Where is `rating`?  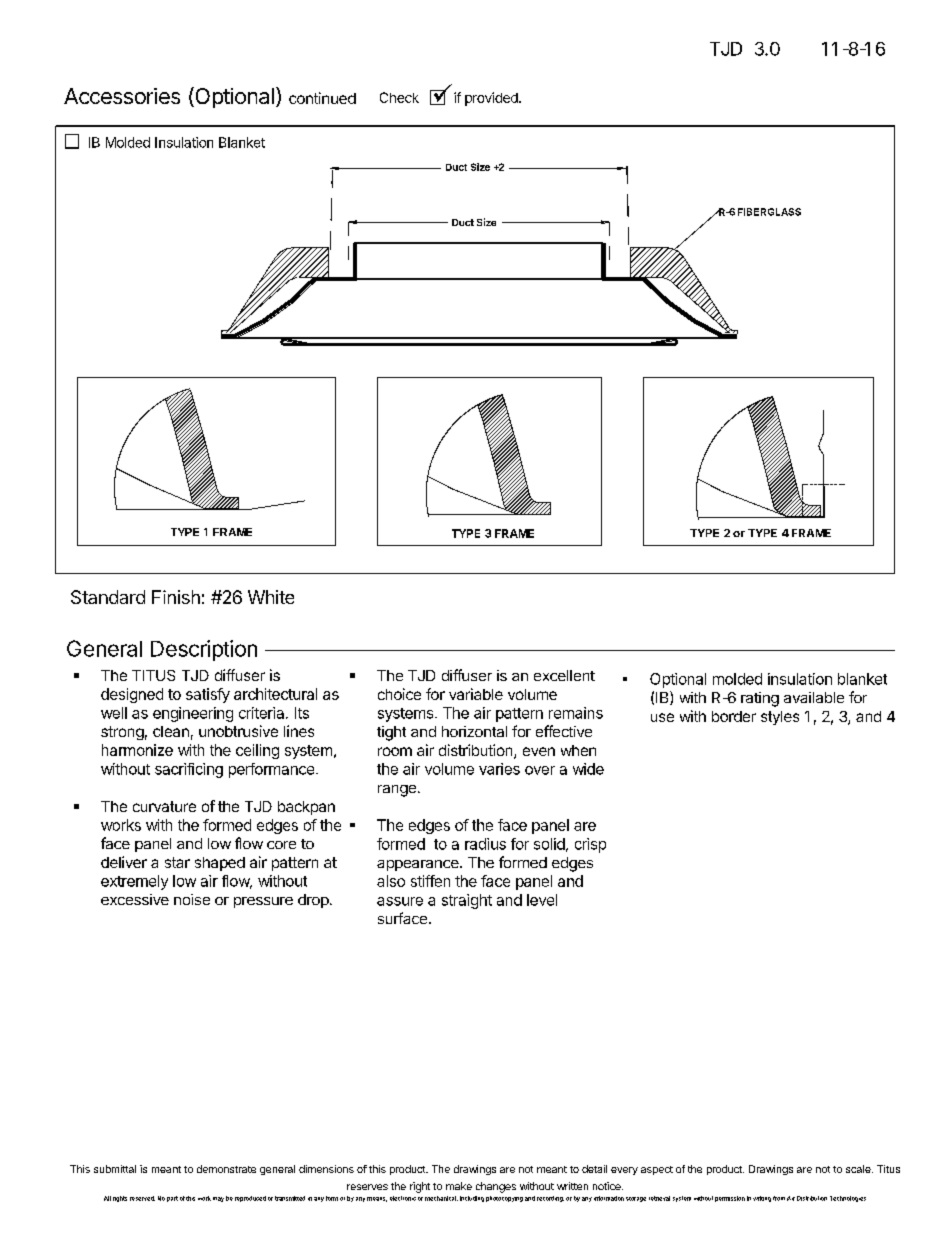
rating is located at coordinates (760, 699).
